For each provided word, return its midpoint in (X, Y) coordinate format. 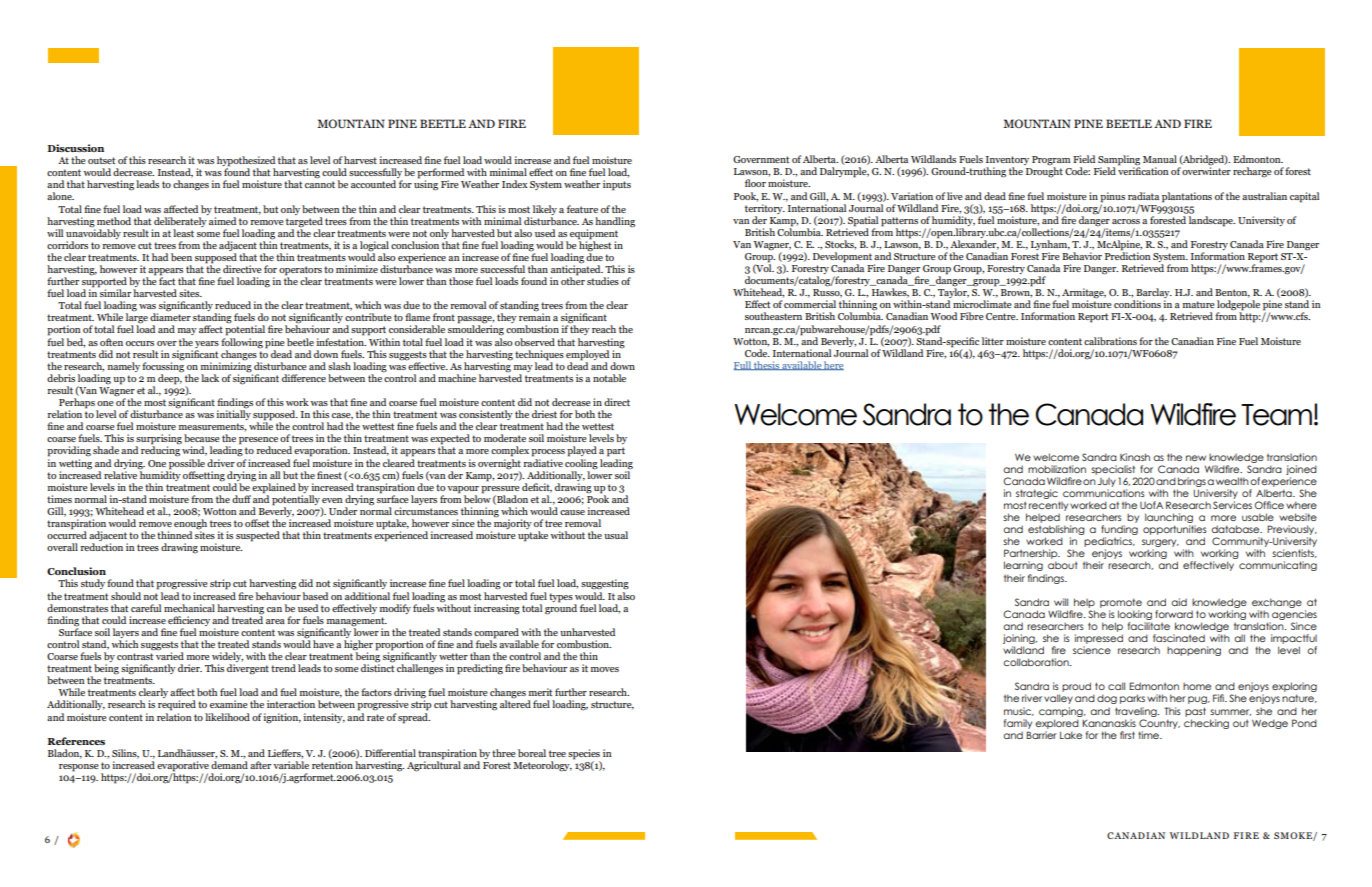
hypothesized (246, 162)
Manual (1160, 159)
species (584, 754)
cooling (581, 463)
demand (229, 765)
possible (187, 463)
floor (755, 183)
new (1196, 458)
